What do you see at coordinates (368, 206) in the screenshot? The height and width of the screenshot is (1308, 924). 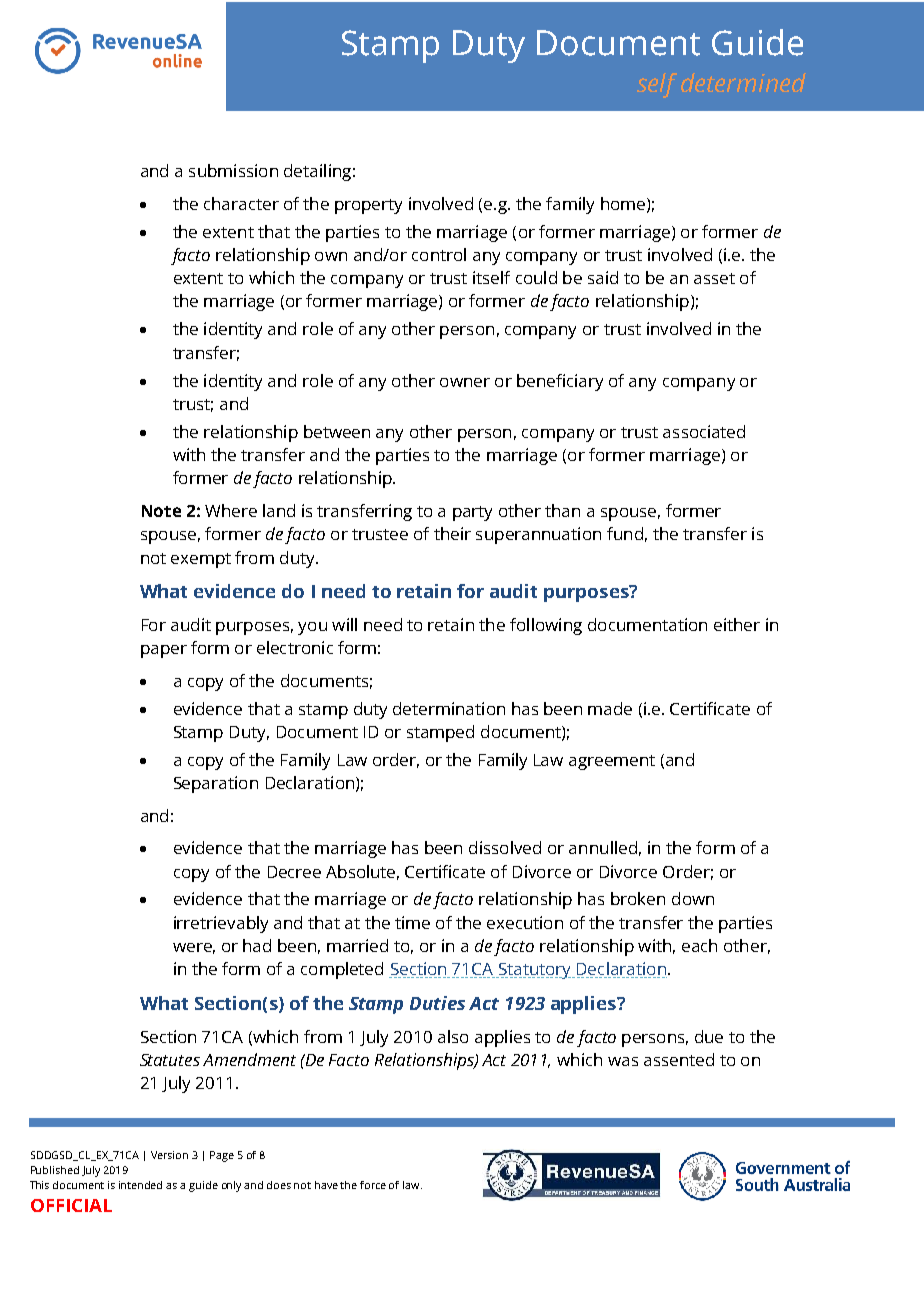 I see `property` at bounding box center [368, 206].
